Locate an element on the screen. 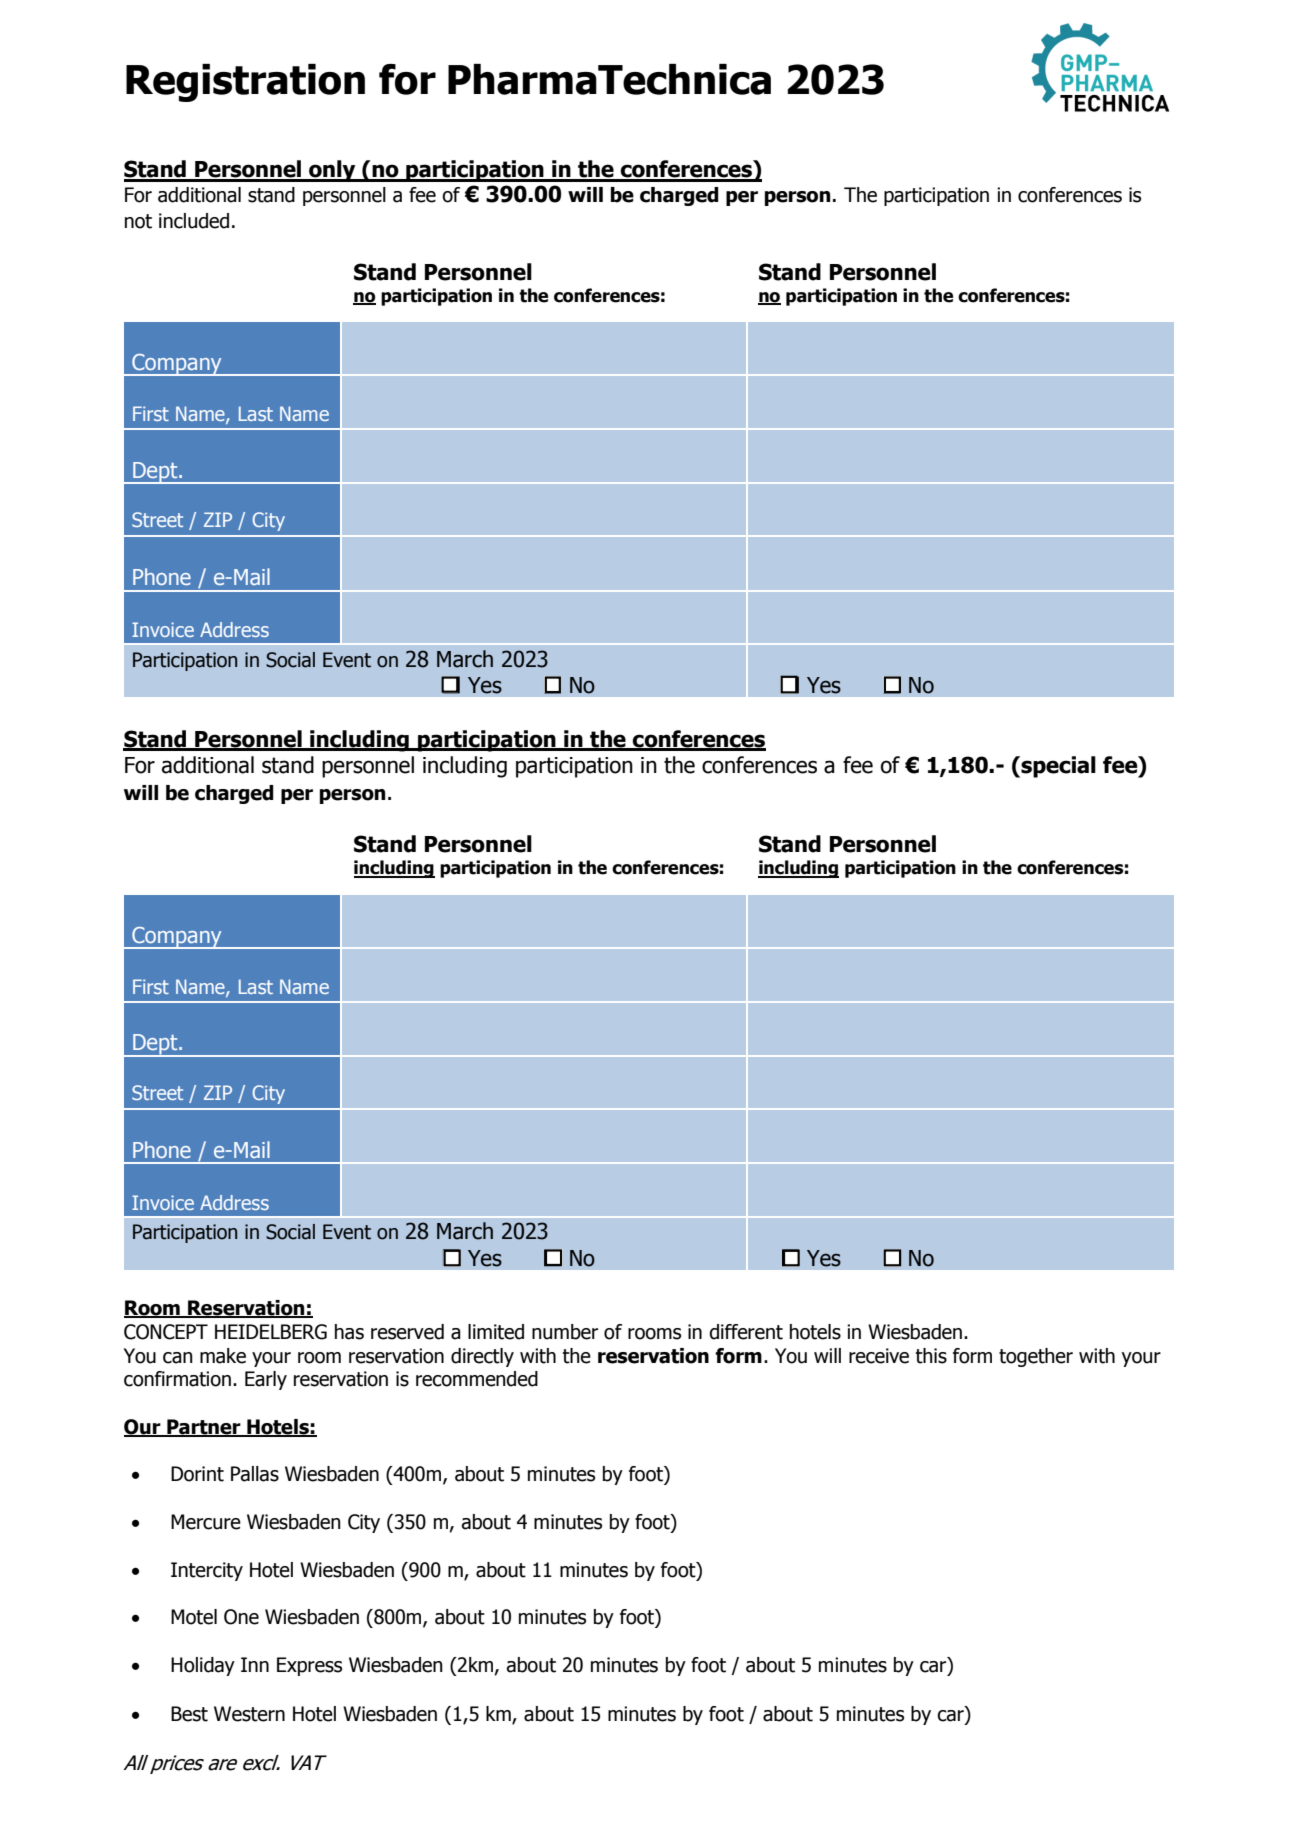  this is located at coordinates (931, 1356).
